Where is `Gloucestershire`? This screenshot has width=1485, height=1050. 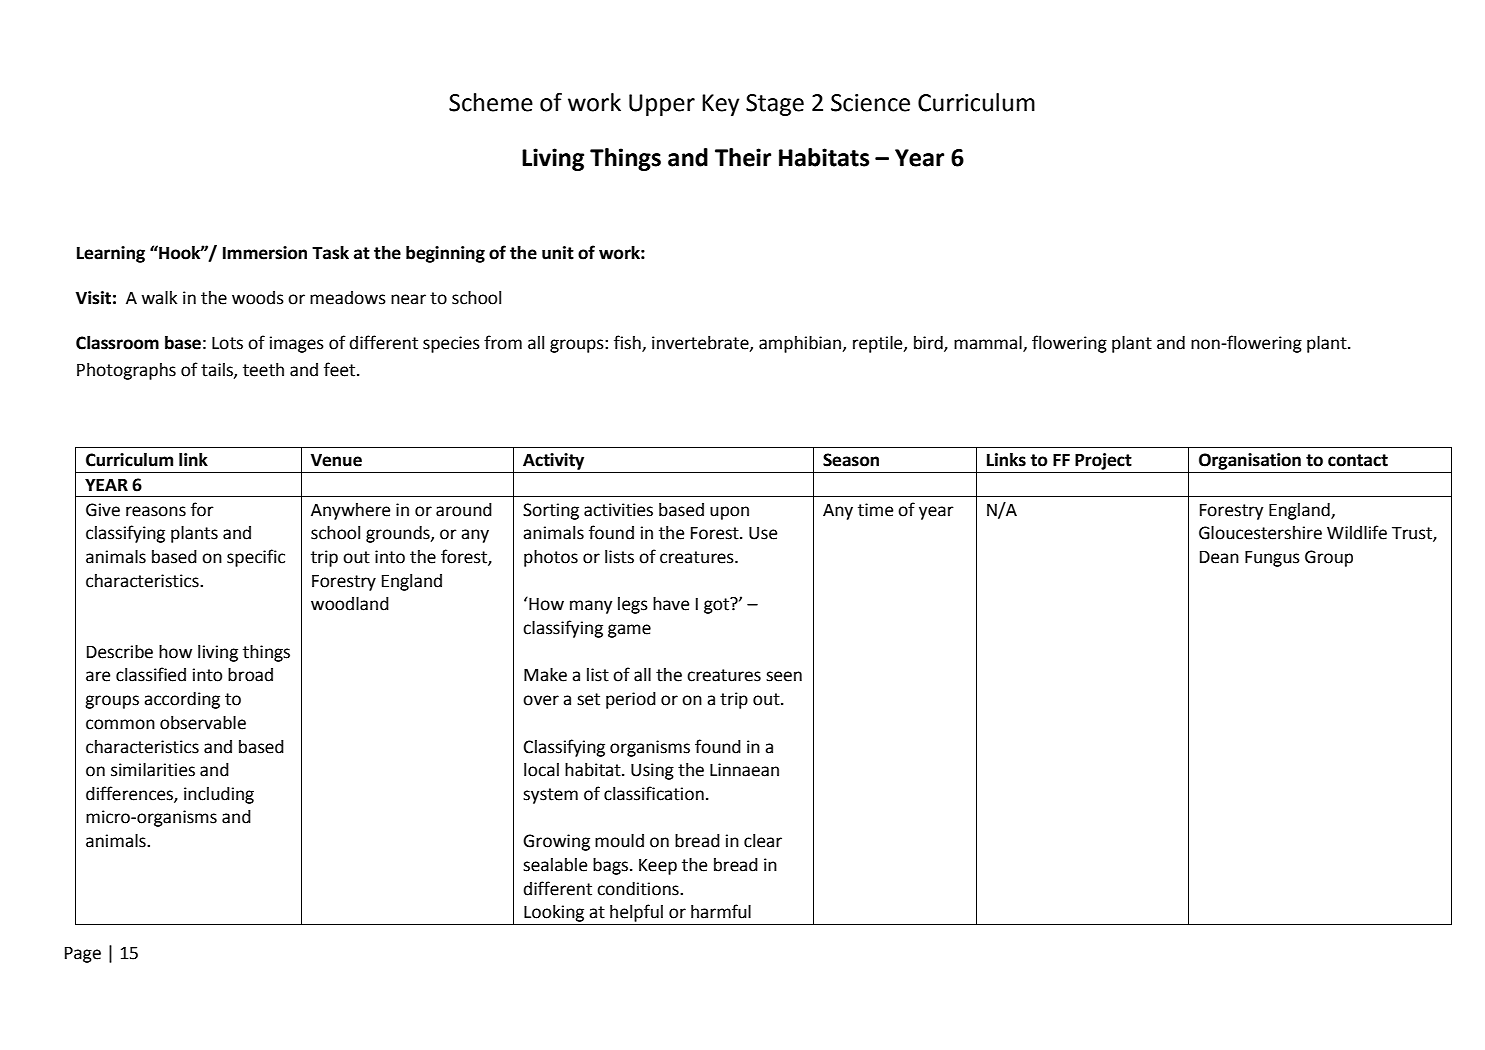
Gloucestershire is located at coordinates (1260, 533).
